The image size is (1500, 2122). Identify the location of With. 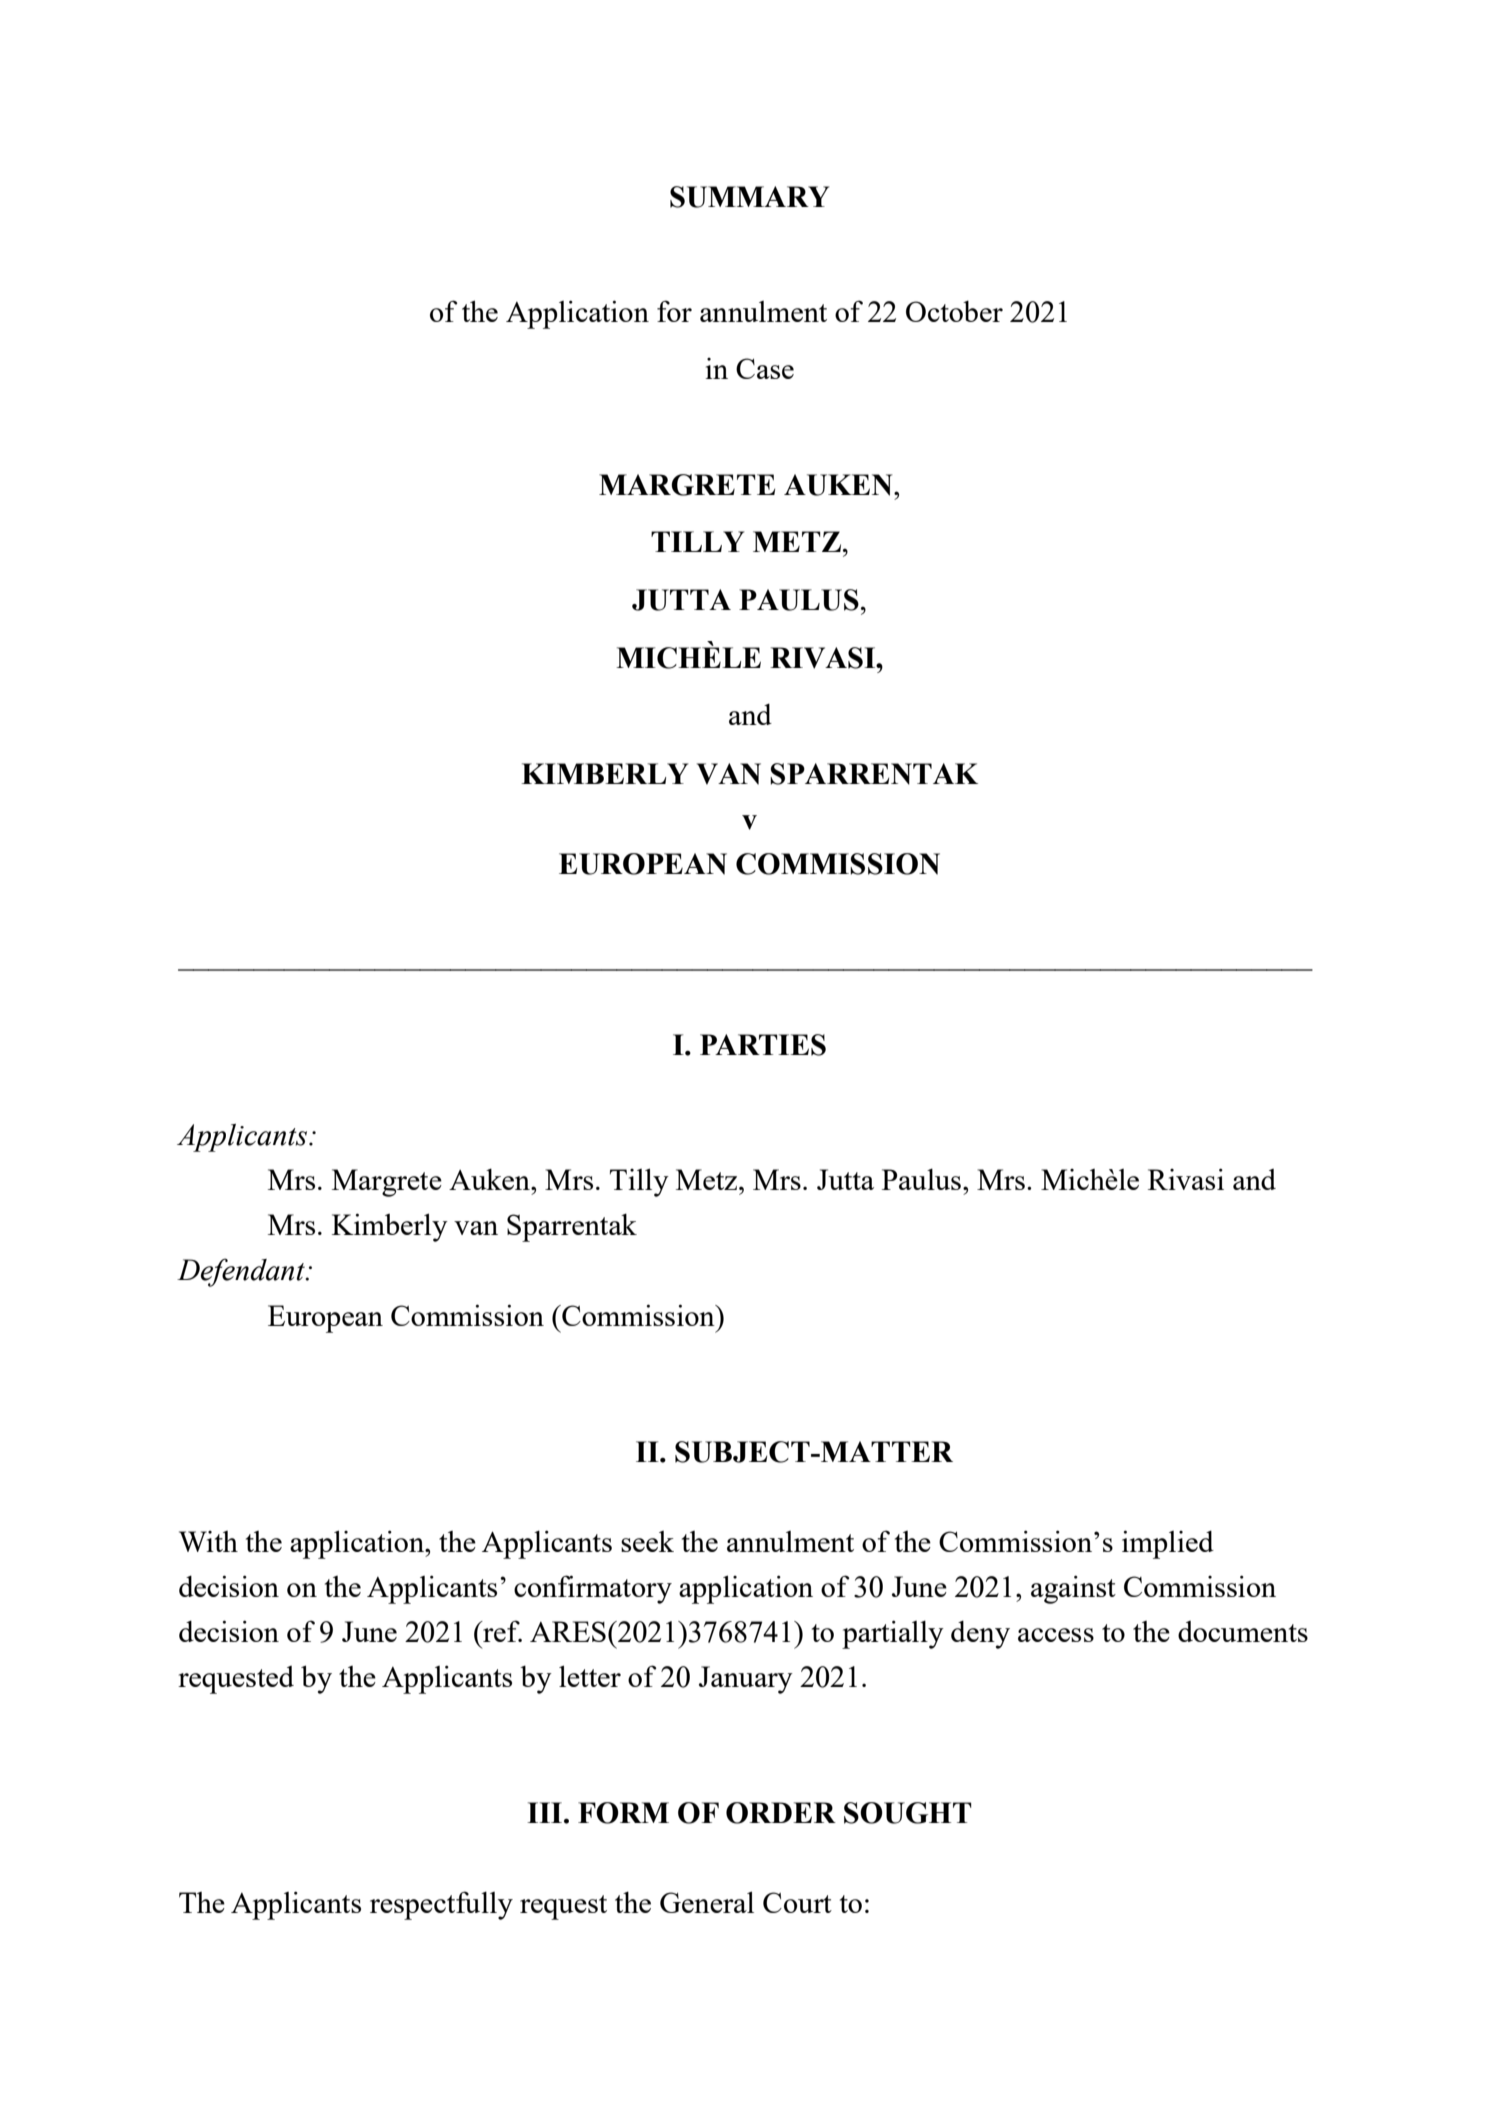
(208, 1541).
